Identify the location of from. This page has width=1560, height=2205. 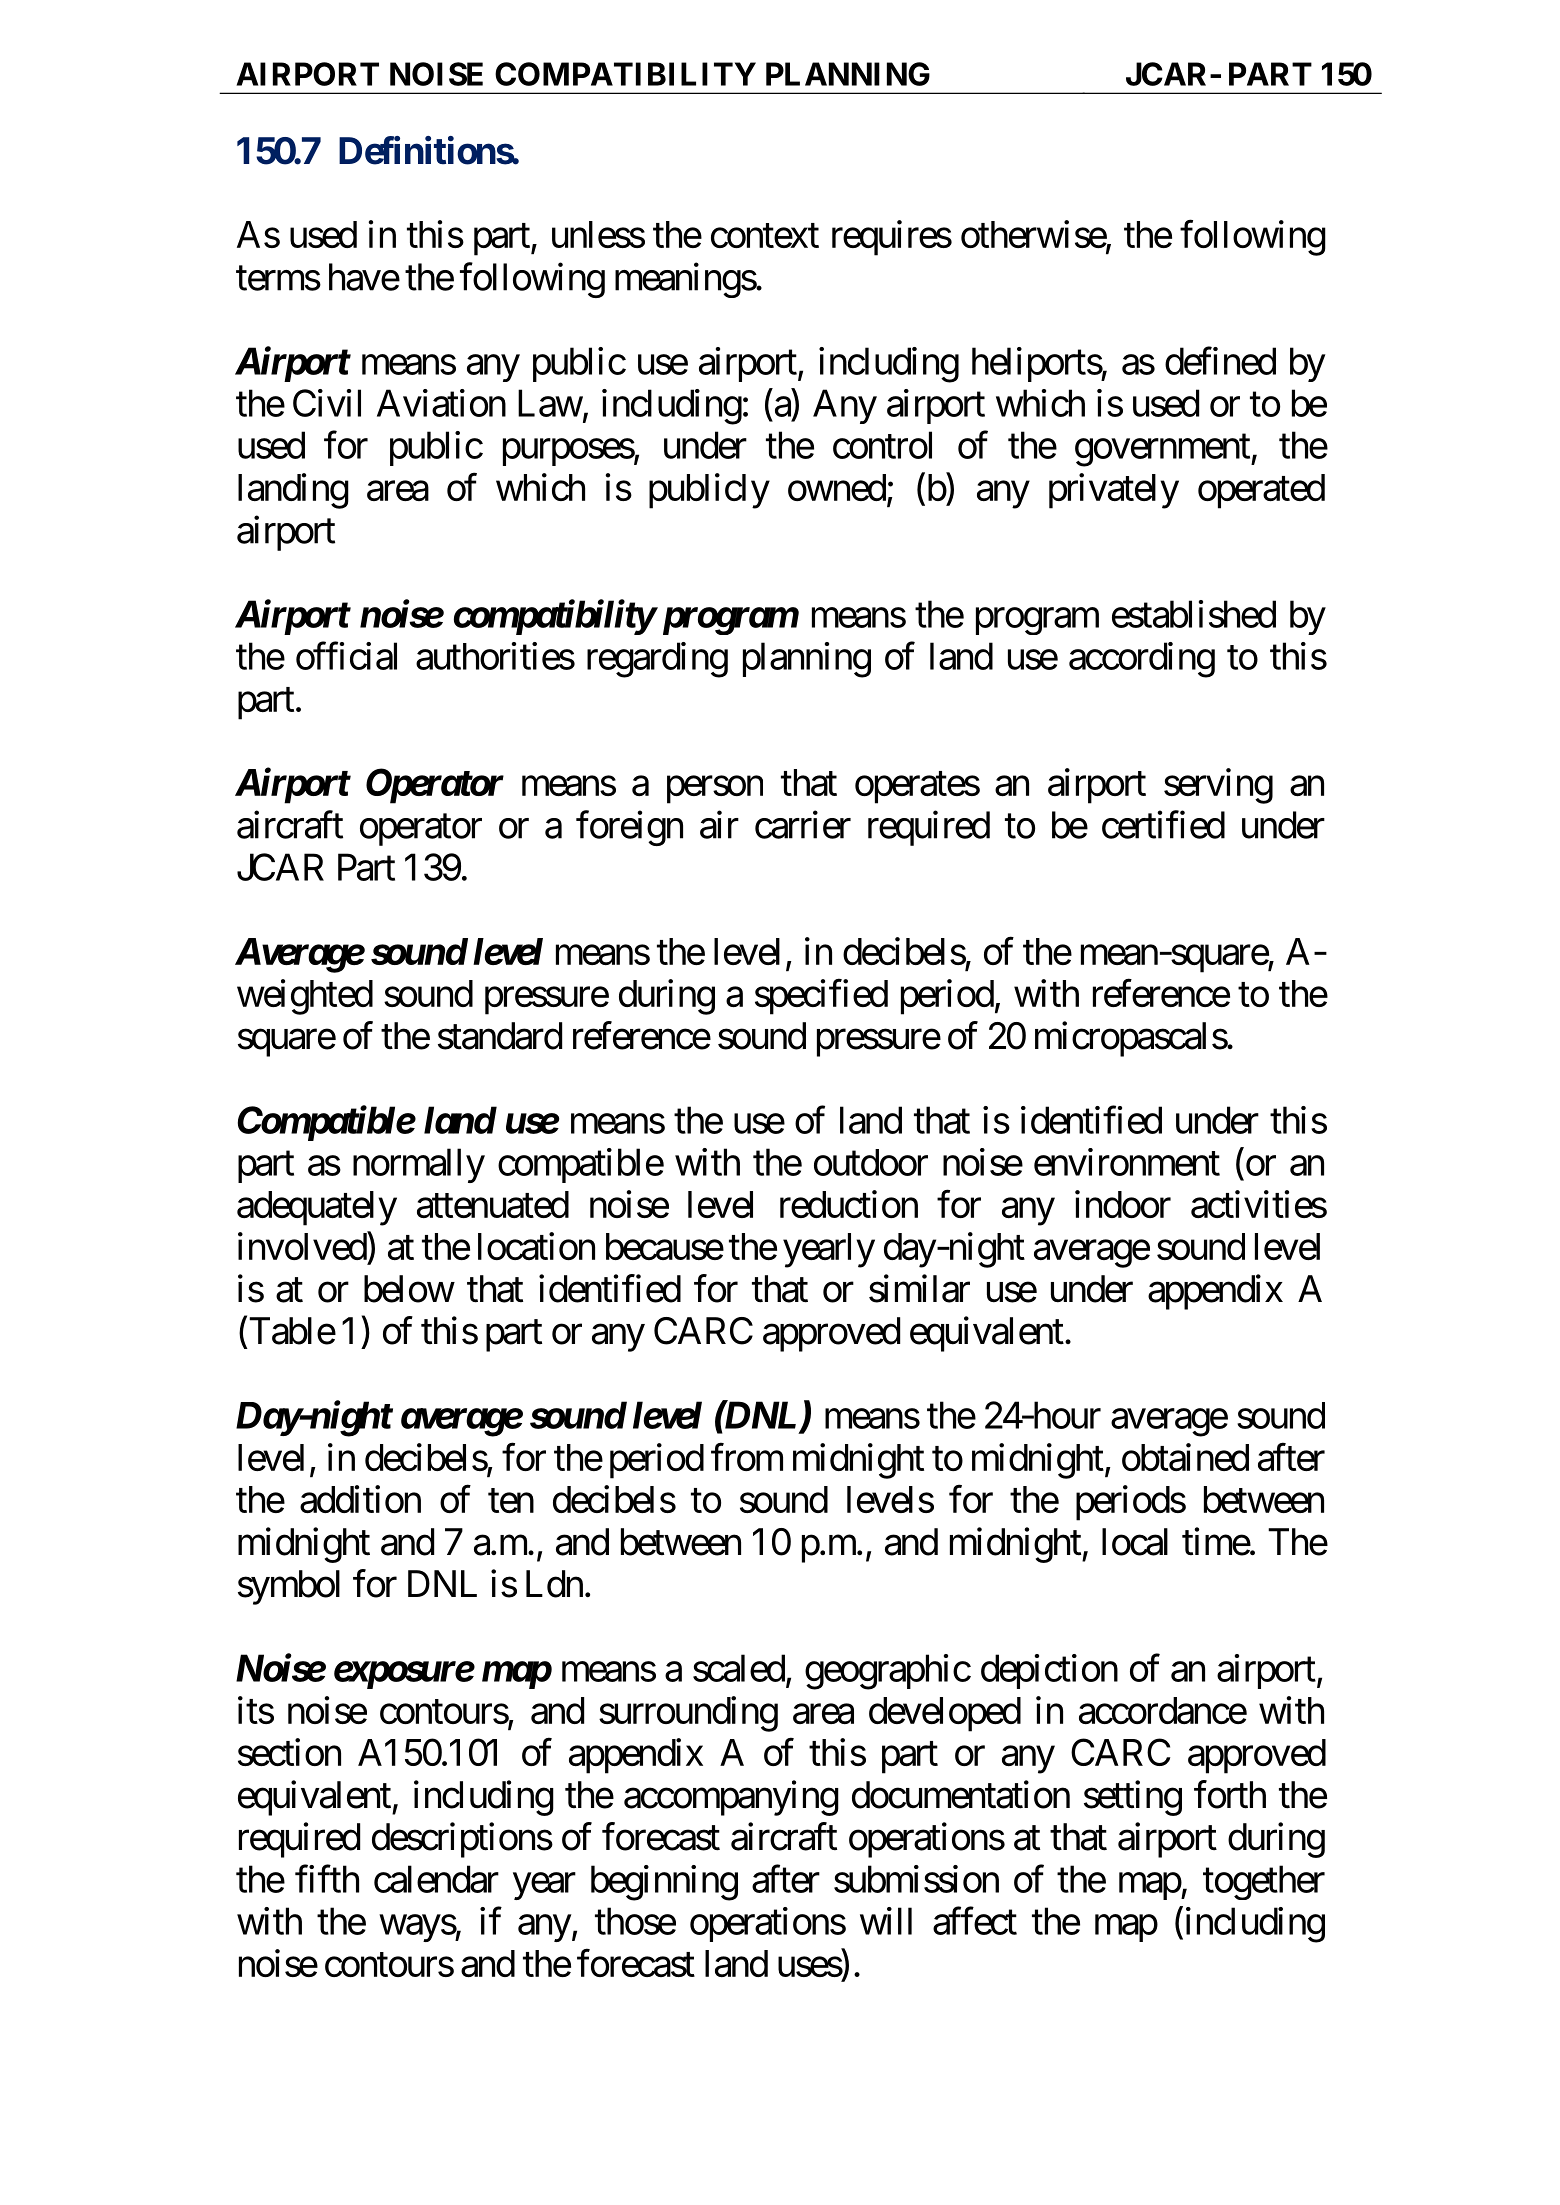
(747, 1457).
